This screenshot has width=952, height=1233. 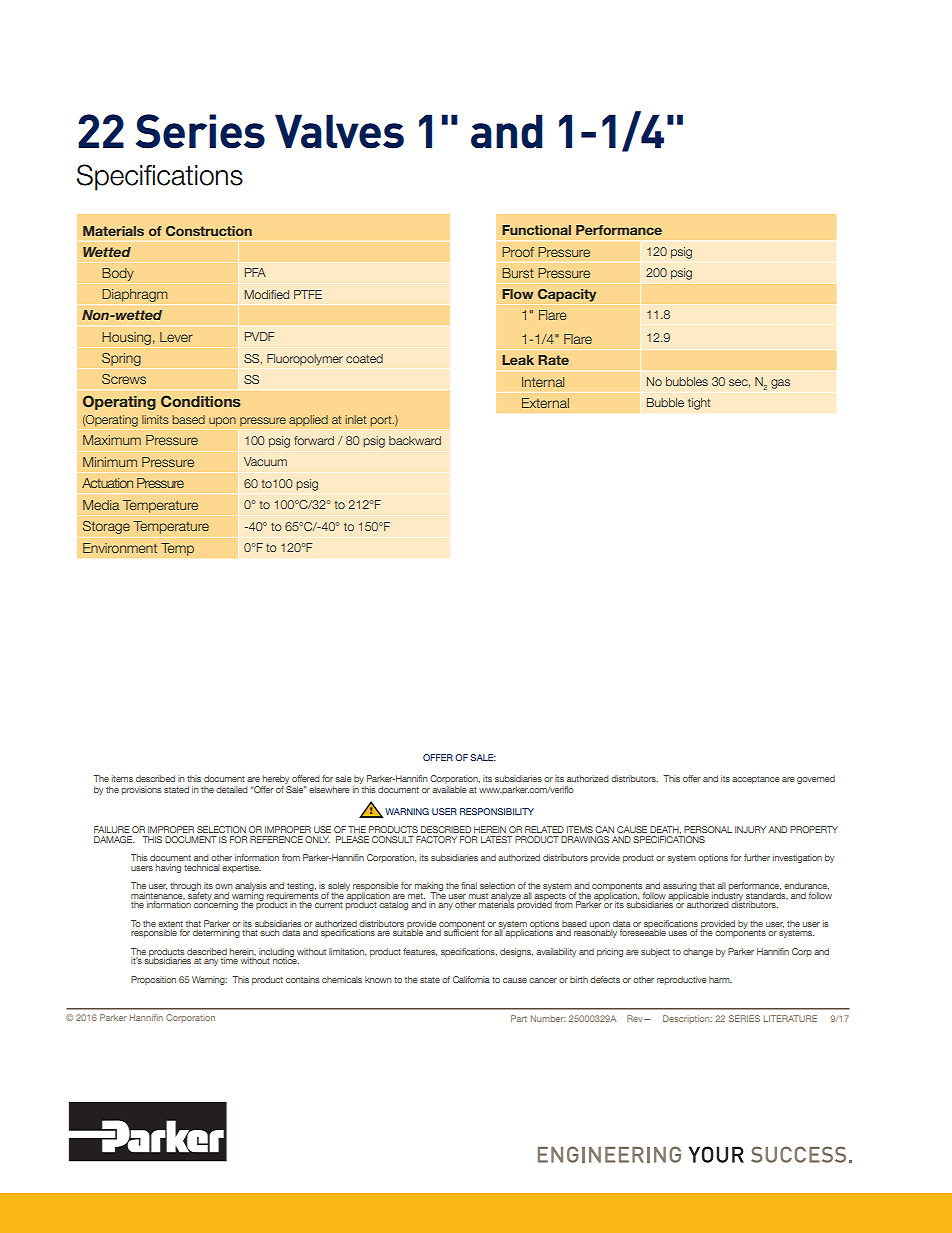 I want to click on Proposition, so click(x=153, y=980).
